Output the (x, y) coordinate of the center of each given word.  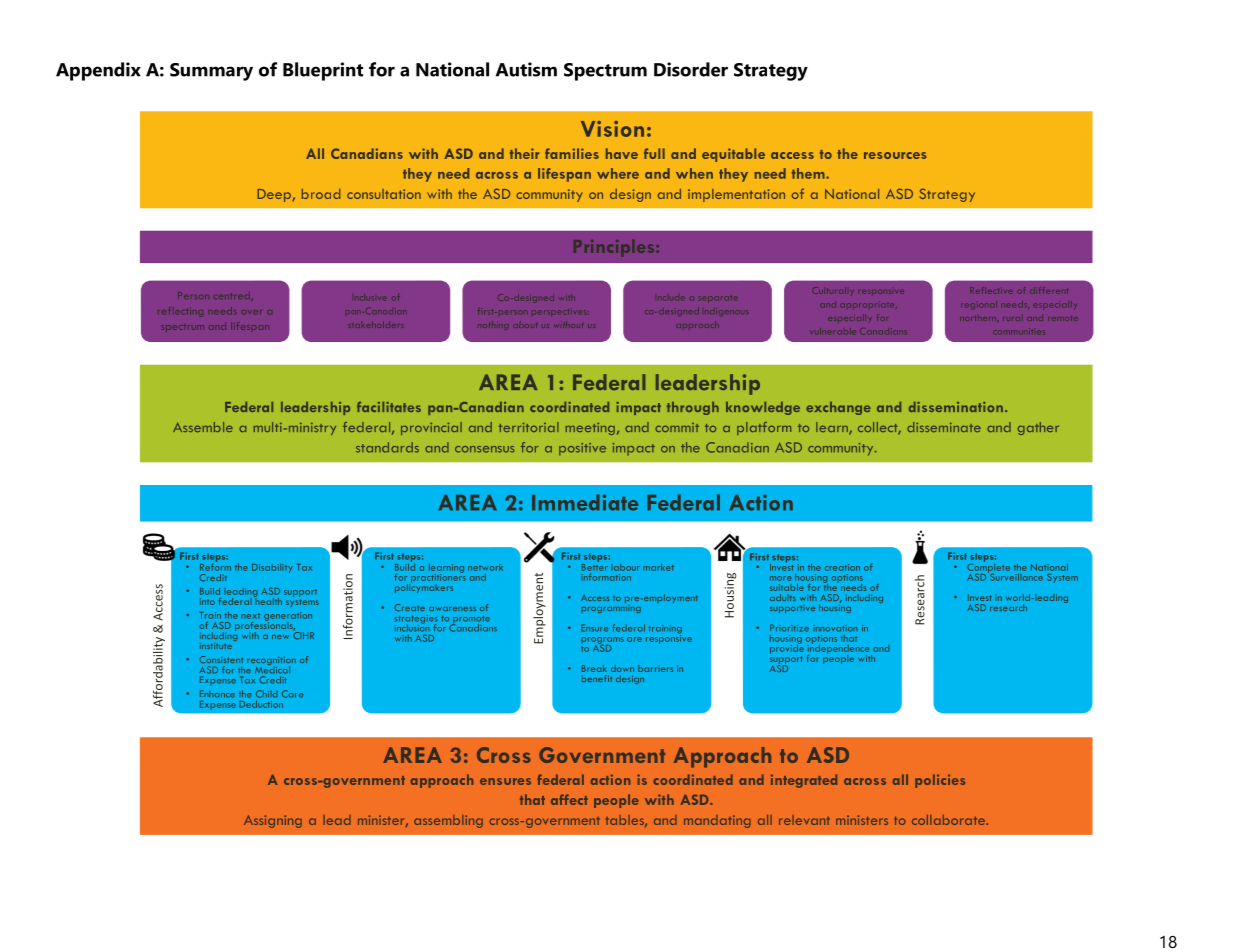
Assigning (273, 821)
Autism (526, 69)
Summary (211, 72)
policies (940, 781)
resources (895, 155)
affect (569, 799)
